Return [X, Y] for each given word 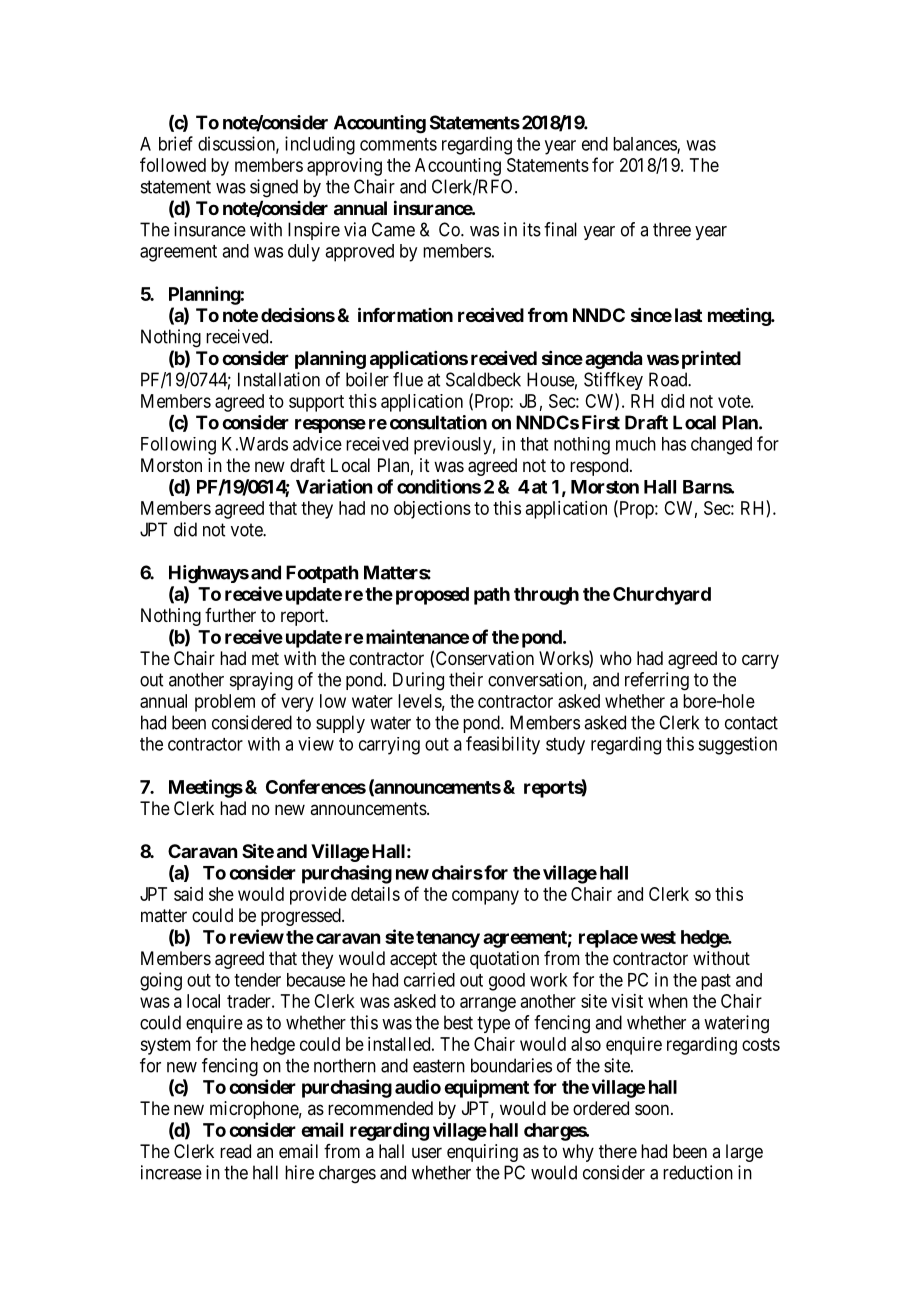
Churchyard [662, 596]
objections [432, 510]
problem [225, 703]
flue [408, 379]
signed [274, 188]
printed [711, 359]
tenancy [448, 939]
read [235, 1151]
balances [645, 145]
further [230, 615]
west [658, 937]
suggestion [737, 745]
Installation [279, 379]
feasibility [503, 745]
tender [257, 980]
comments [398, 144]
